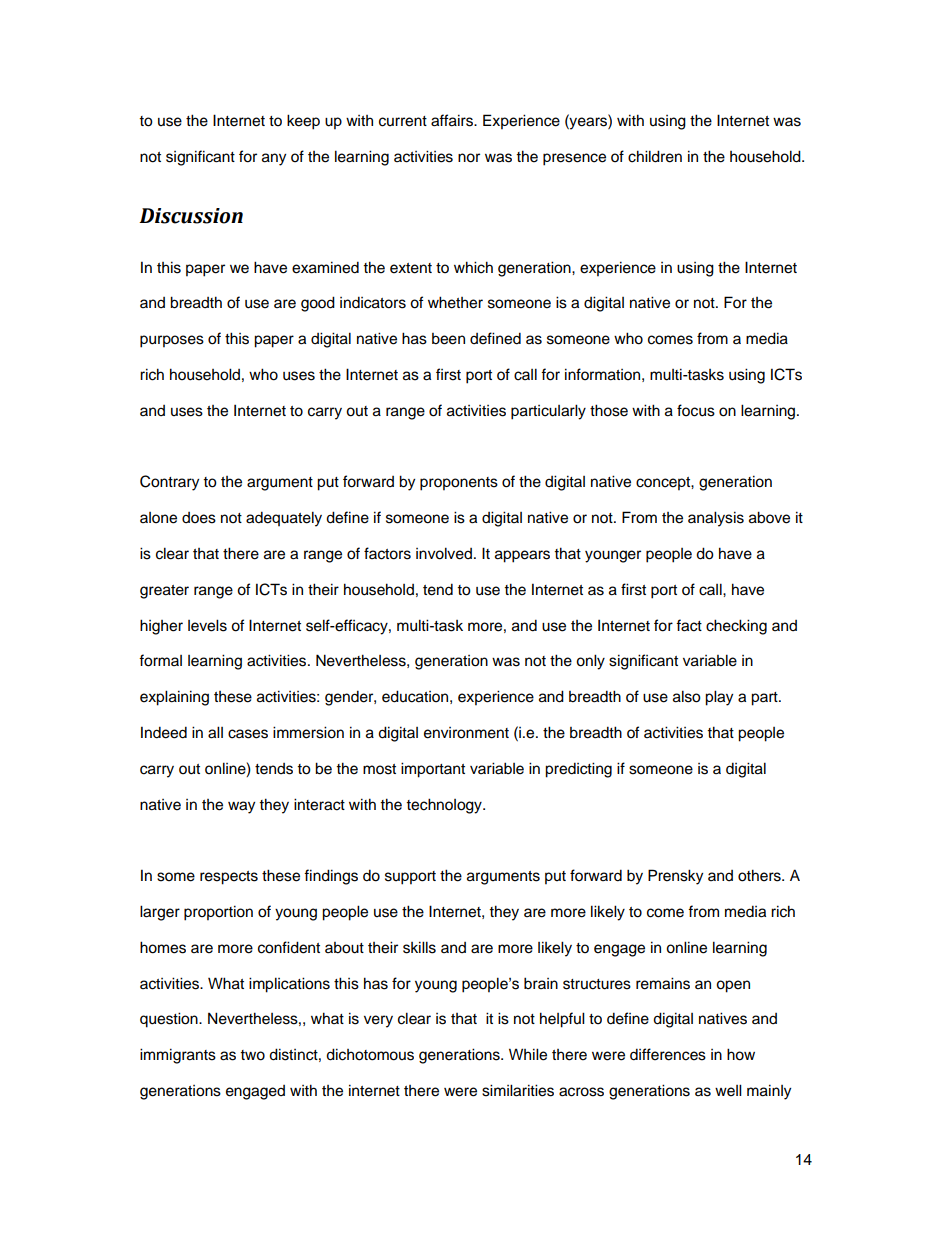 This image has width=952, height=1233. Describe the element at coordinates (248, 734) in the image. I see `cases` at that location.
